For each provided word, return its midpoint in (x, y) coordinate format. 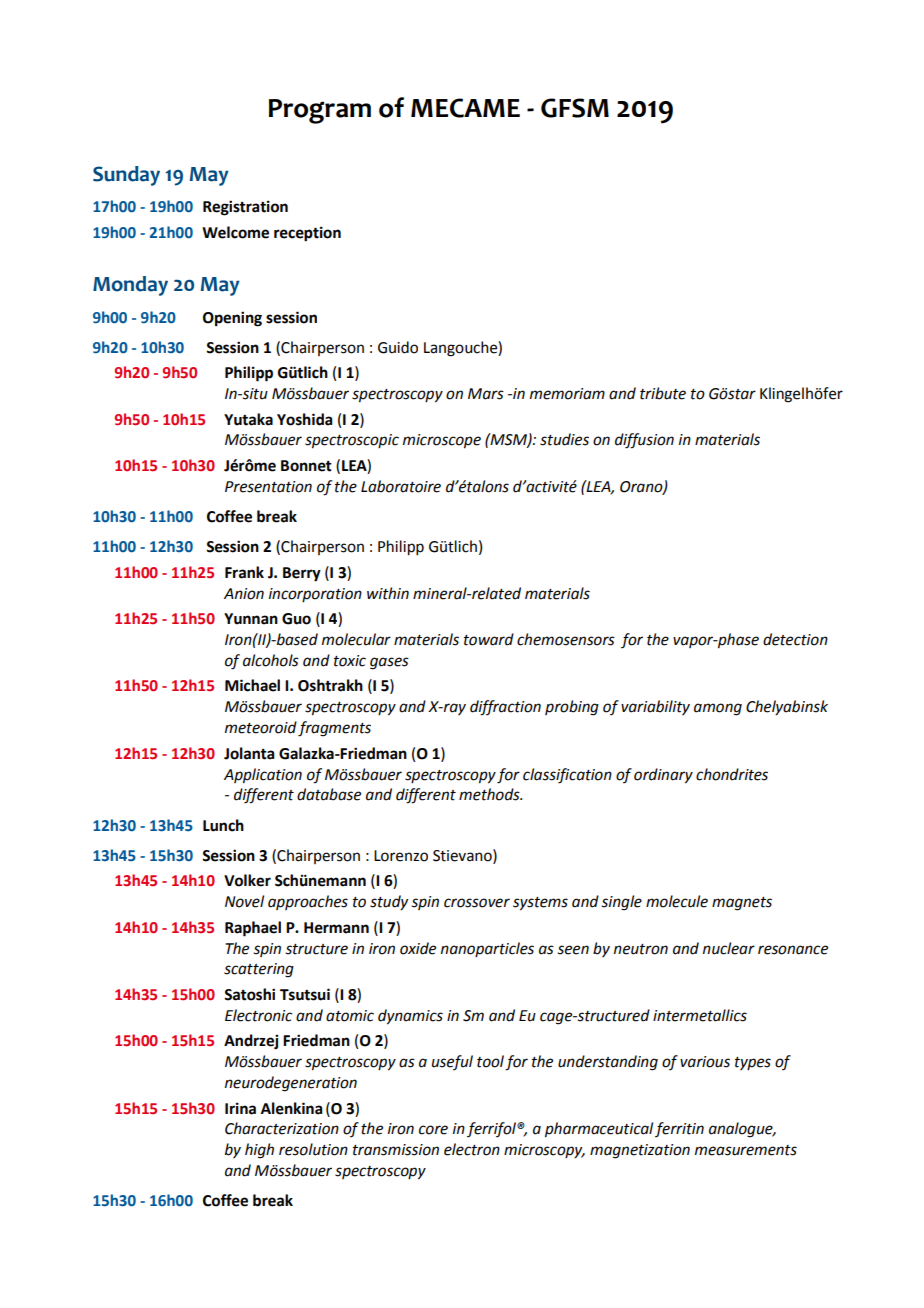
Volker (247, 880)
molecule (677, 901)
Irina (240, 1108)
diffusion (644, 441)
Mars (486, 394)
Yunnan (251, 619)
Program (320, 111)
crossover (477, 903)
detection (795, 639)
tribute (663, 393)
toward (489, 639)
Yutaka (248, 419)
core (433, 1130)
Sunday (126, 176)
